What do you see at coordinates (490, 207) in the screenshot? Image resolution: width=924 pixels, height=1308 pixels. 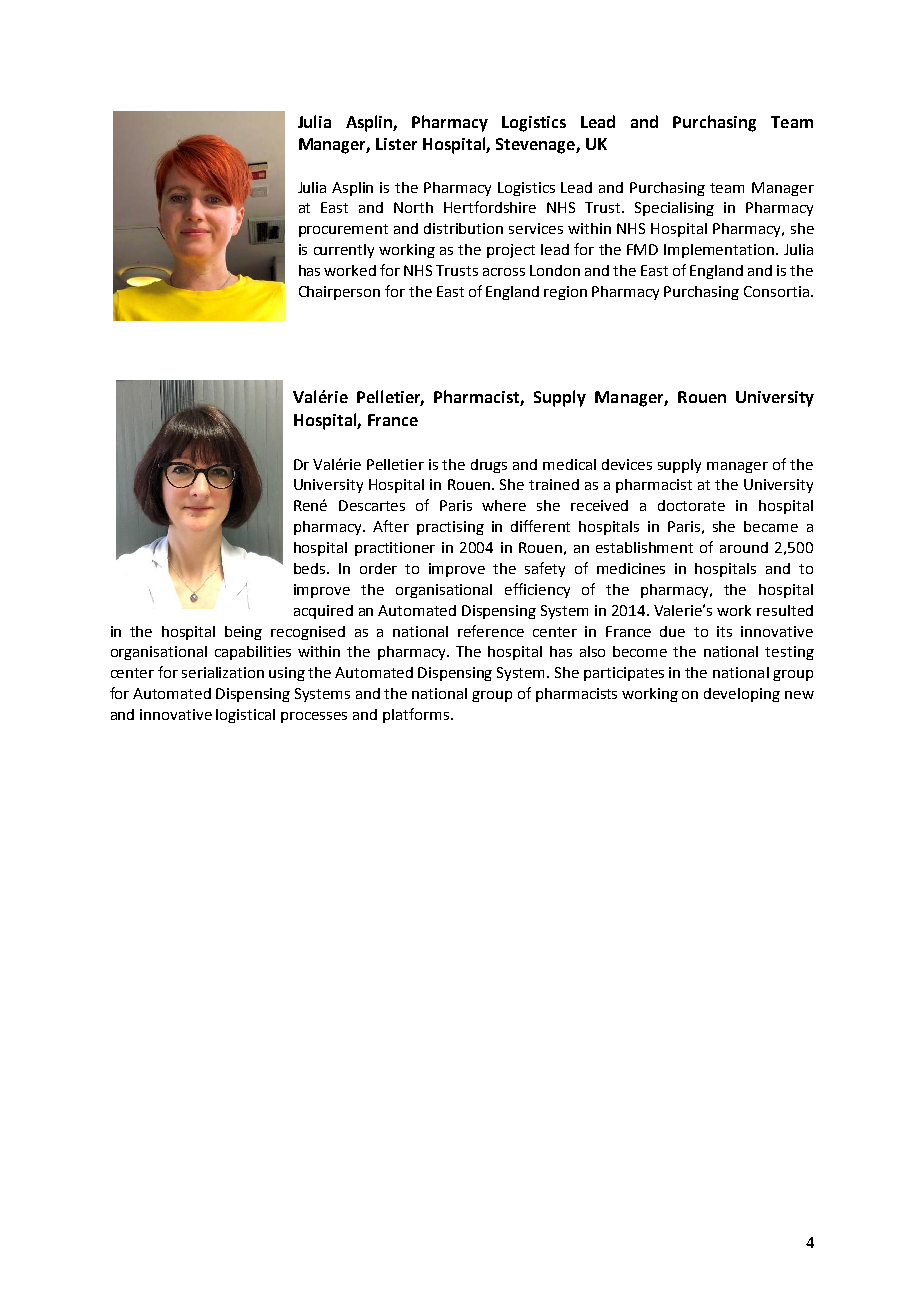 I see `Hertfordshire` at bounding box center [490, 207].
